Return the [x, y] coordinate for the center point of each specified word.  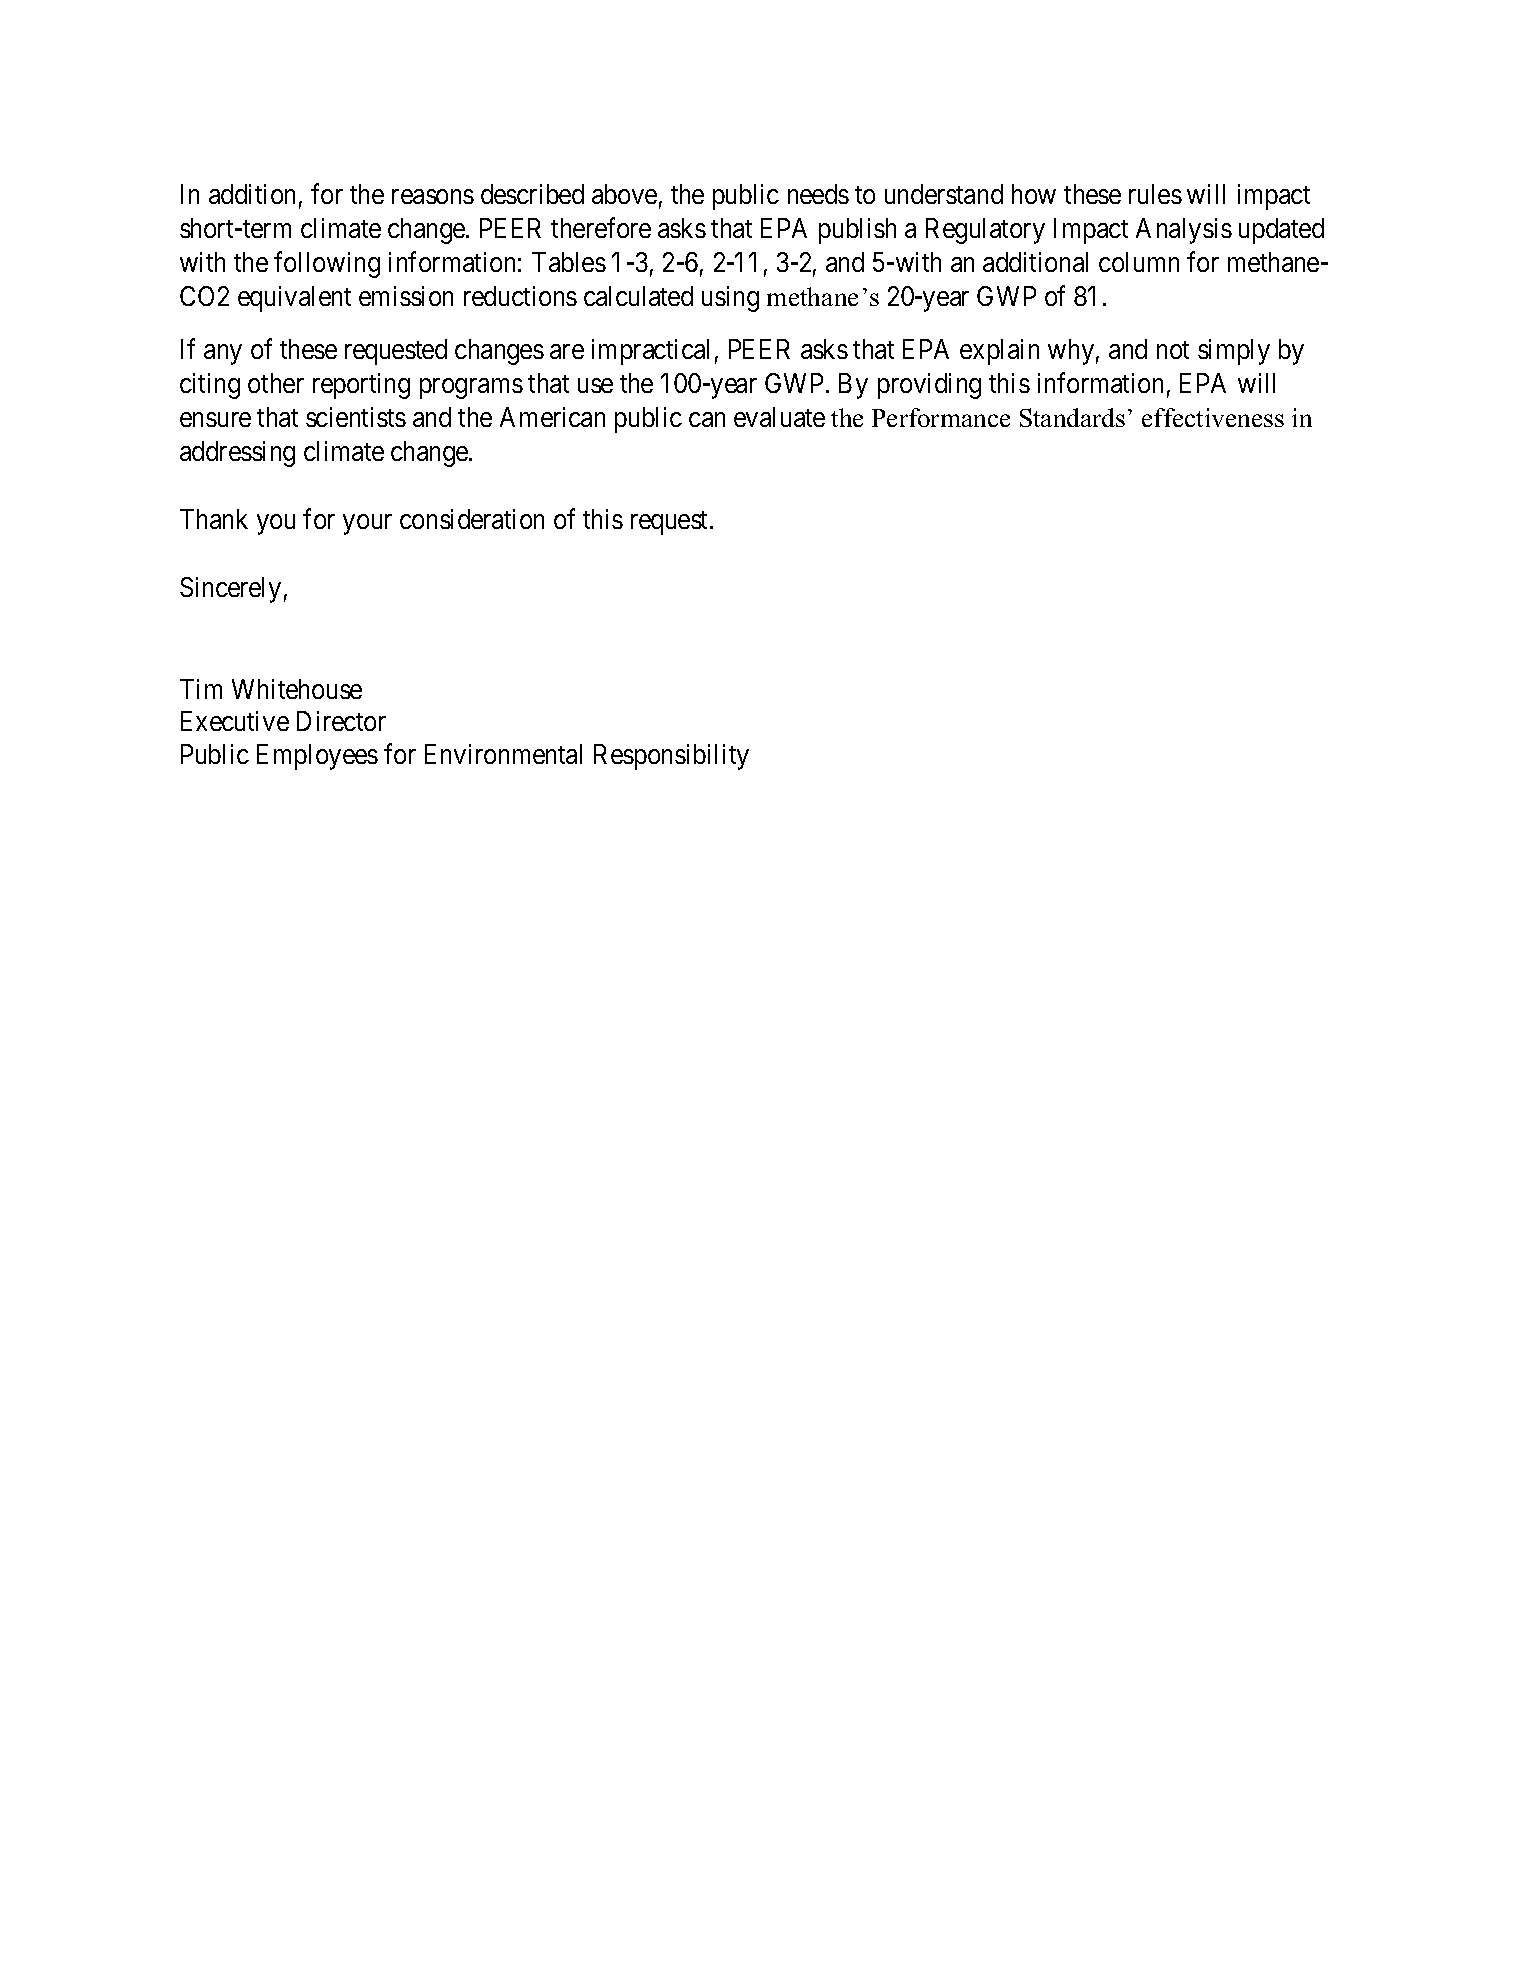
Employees [317, 757]
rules [1155, 194]
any [223, 355]
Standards [1072, 417]
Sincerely [230, 590]
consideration [472, 519]
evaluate [779, 417]
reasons [433, 196]
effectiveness [1213, 417]
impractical [650, 352]
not [1173, 350]
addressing [237, 454]
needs [818, 194]
